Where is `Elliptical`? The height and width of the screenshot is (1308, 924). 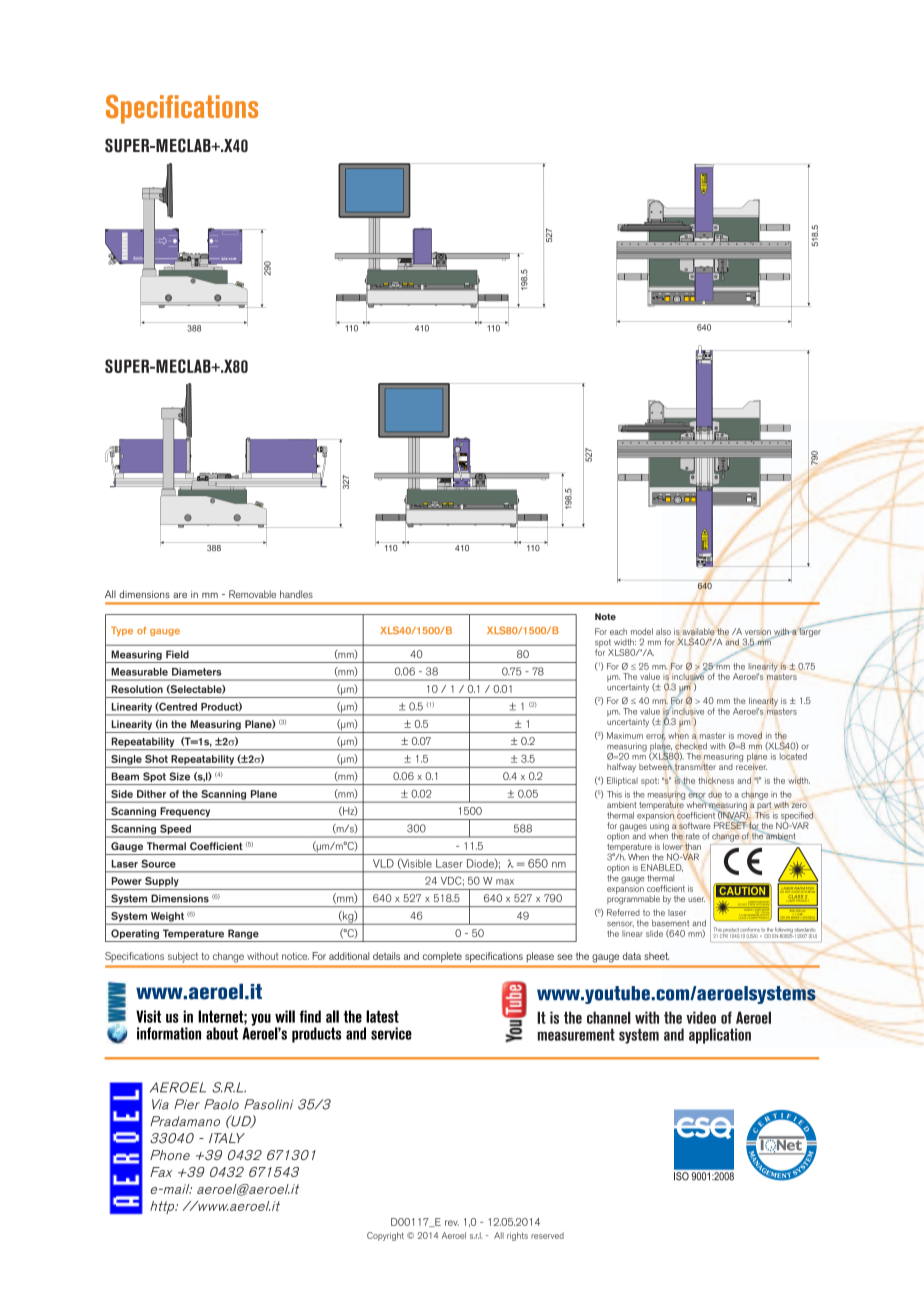 Elliptical is located at coordinates (622, 781).
